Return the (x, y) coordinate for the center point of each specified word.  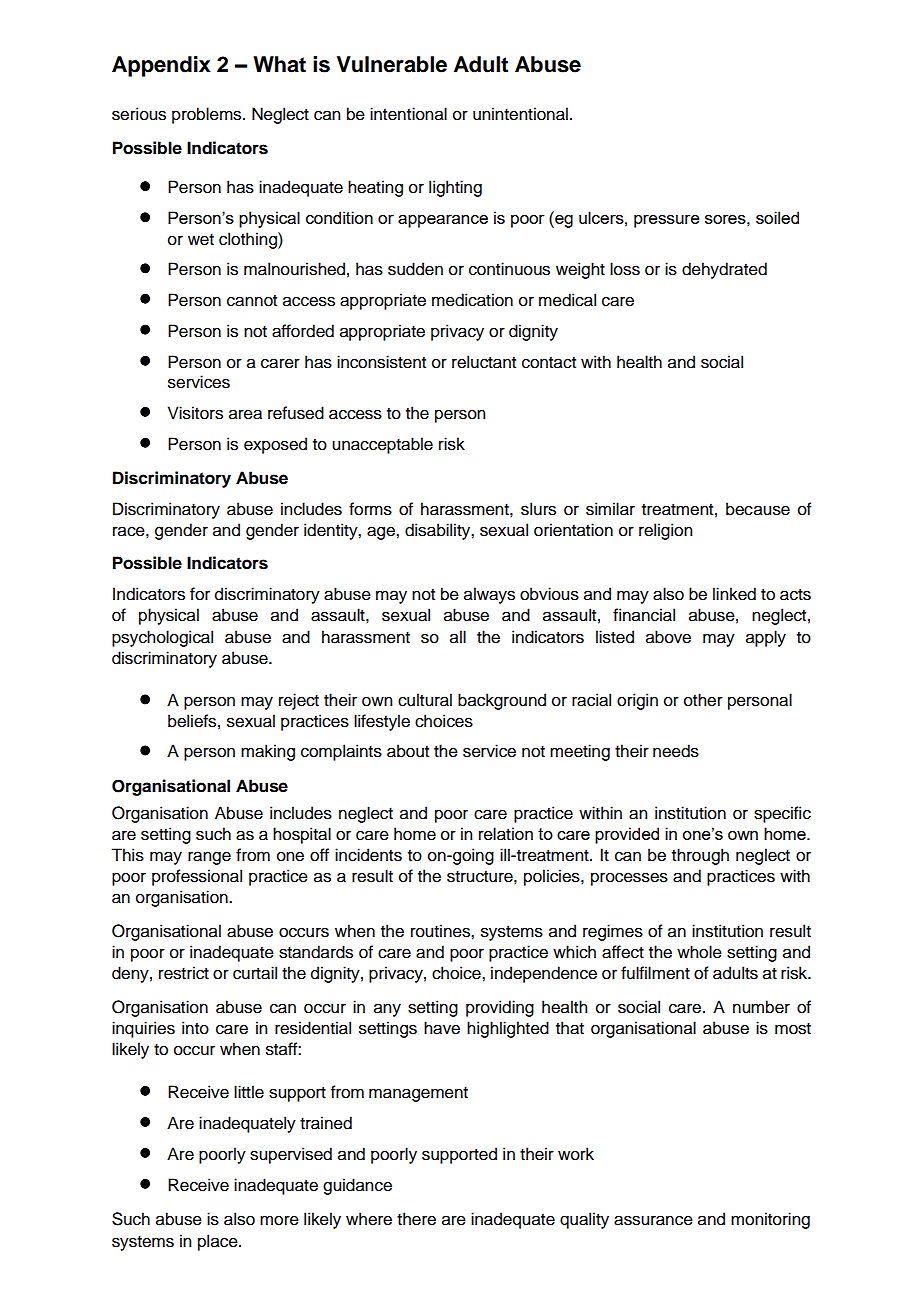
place (219, 1242)
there (416, 1219)
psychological (162, 638)
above (668, 637)
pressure (667, 221)
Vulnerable (392, 64)
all (458, 637)
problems (208, 115)
